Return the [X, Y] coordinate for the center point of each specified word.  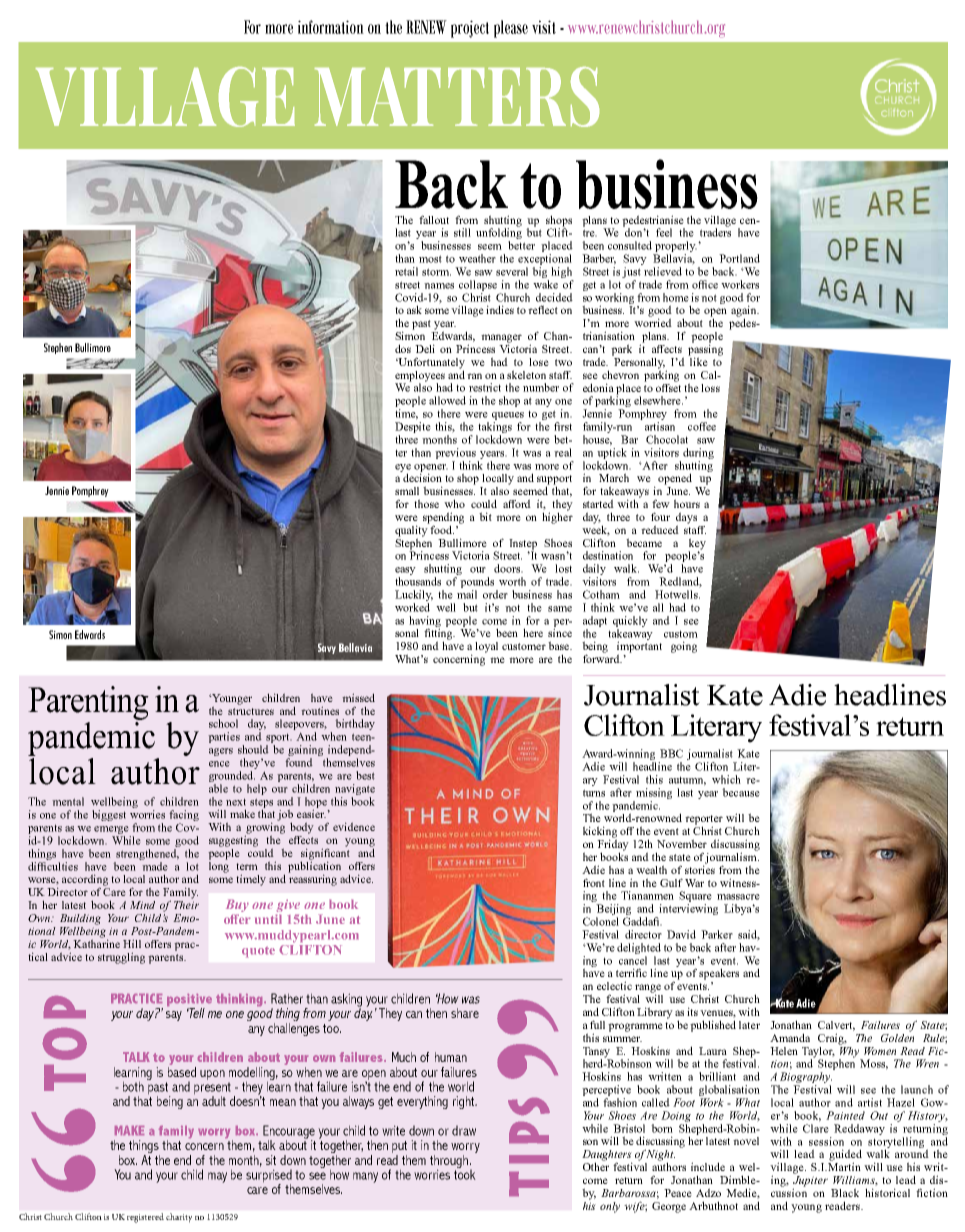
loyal [486, 647]
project [470, 29]
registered [145, 1218]
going [684, 647]
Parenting [88, 703]
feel [664, 232]
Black [845, 1192]
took [465, 1173]
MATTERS [457, 97]
